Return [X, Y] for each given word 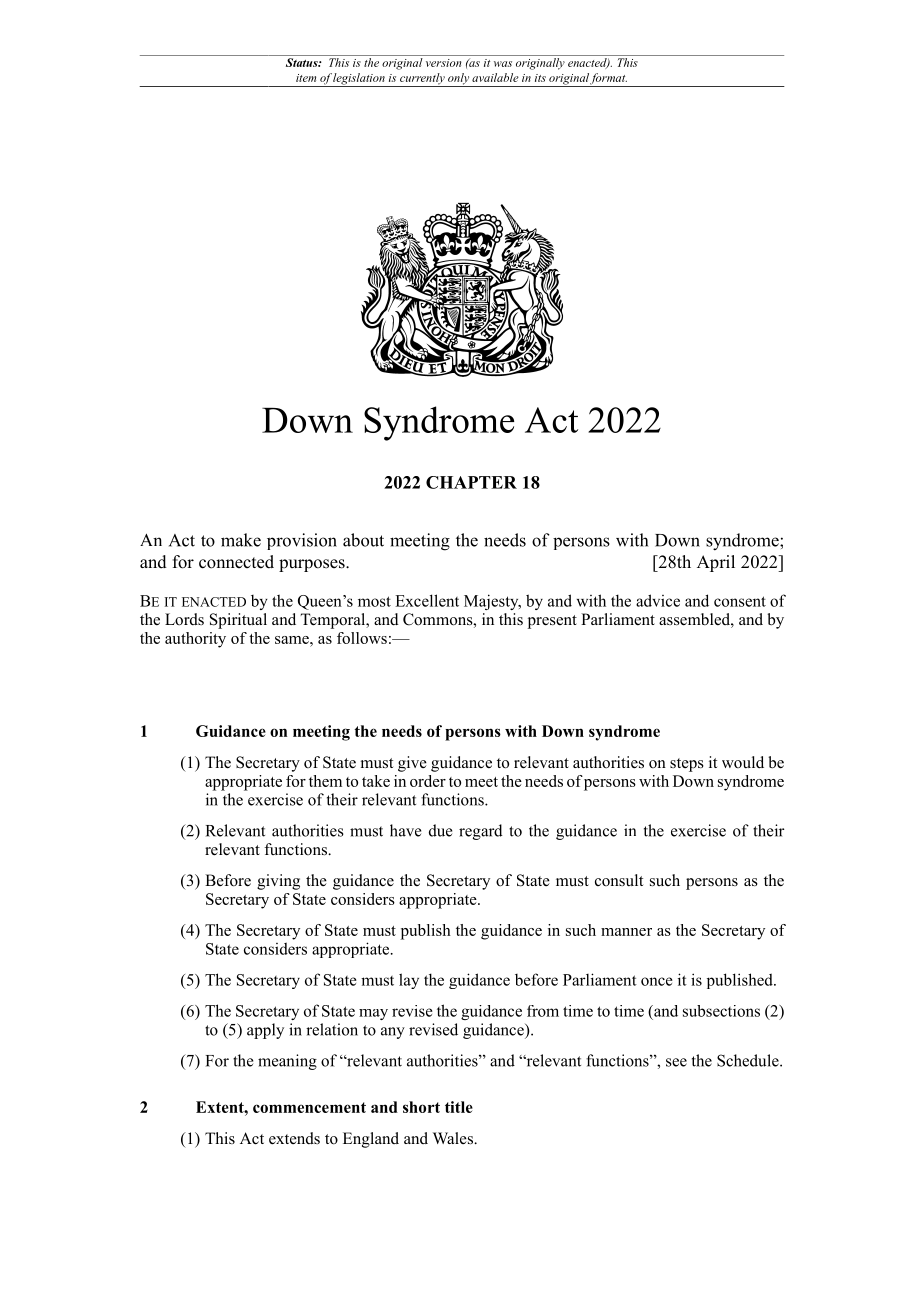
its [540, 78]
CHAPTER [471, 482]
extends [294, 1138]
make [241, 540]
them [325, 781]
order [428, 781]
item [306, 78]
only [458, 80]
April [716, 563]
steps [687, 765]
